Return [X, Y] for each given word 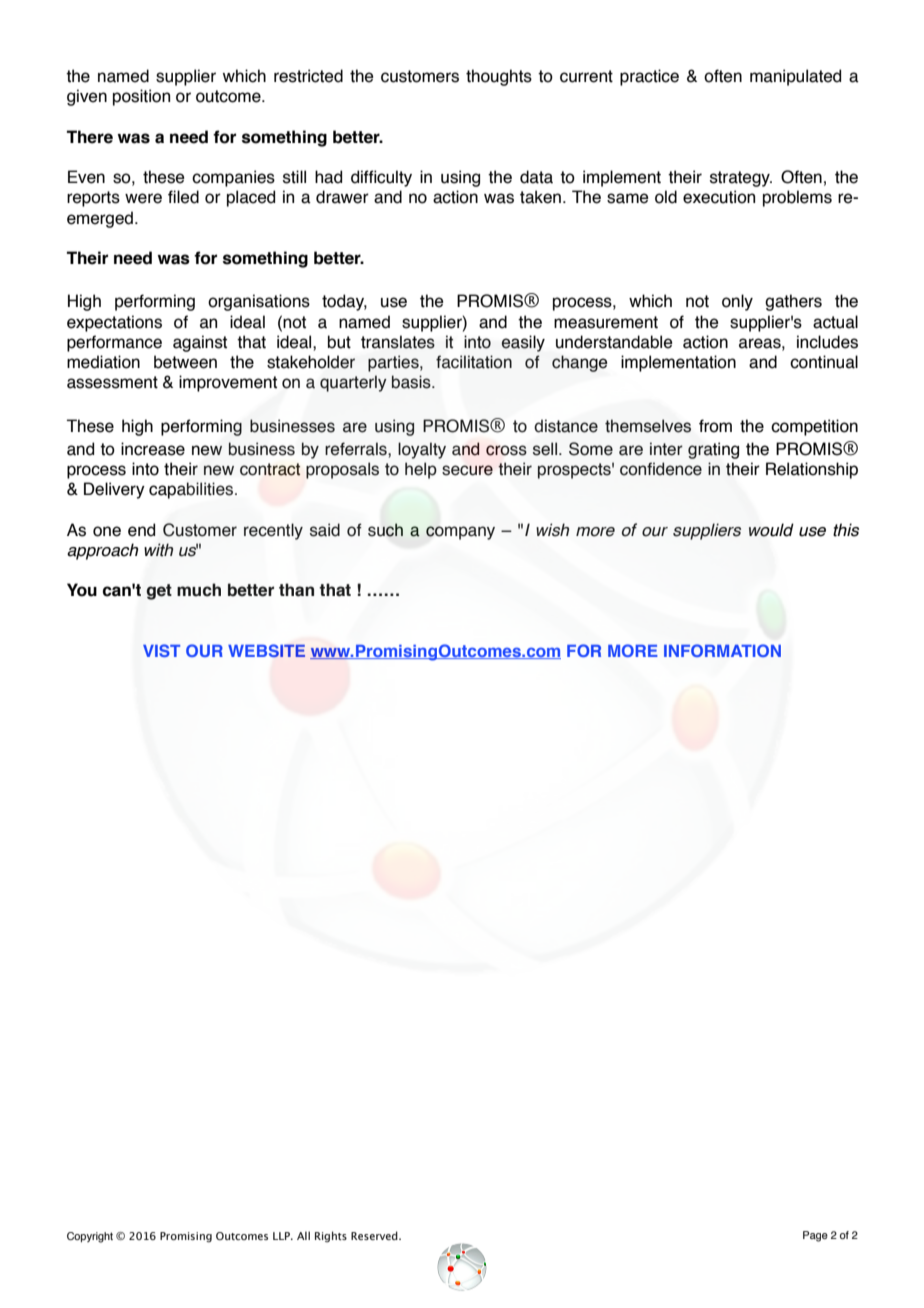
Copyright [90, 1237]
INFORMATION [722, 650]
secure [467, 470]
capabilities [192, 490]
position [141, 97]
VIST [161, 650]
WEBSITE [266, 650]
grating [713, 450]
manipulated [795, 77]
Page [815, 1236]
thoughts [499, 77]
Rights [331, 1236]
